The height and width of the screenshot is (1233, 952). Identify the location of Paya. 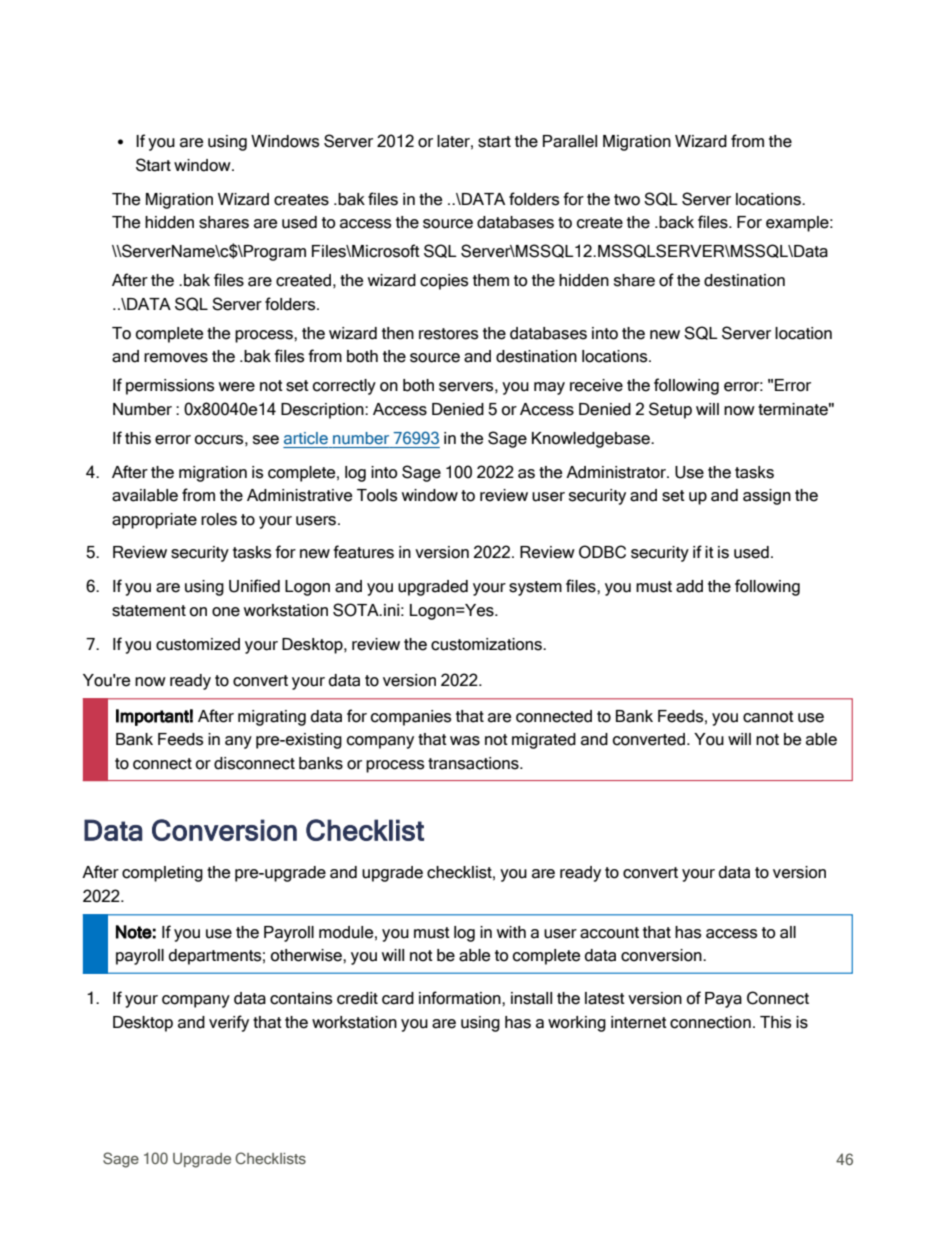
(723, 1000).
